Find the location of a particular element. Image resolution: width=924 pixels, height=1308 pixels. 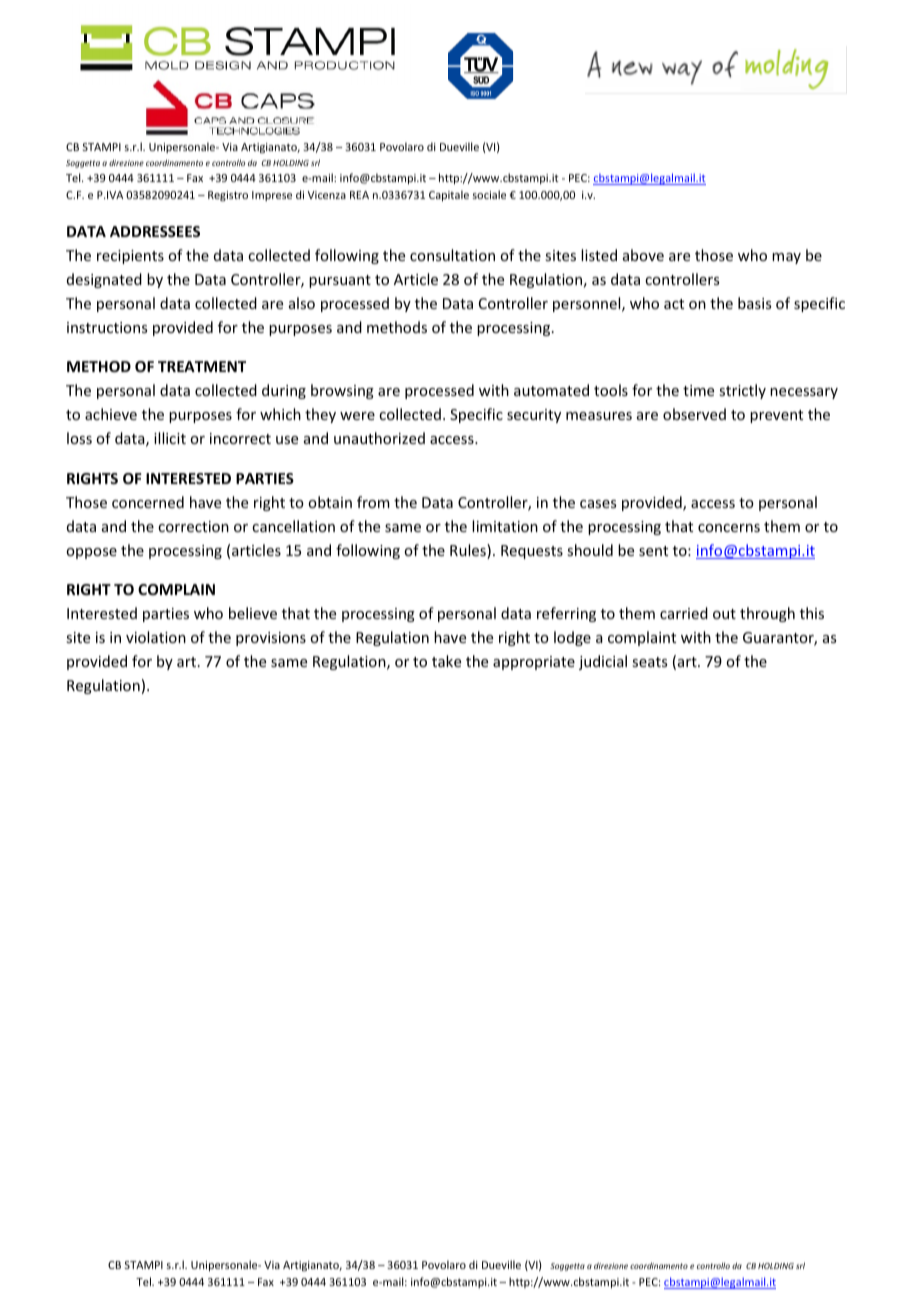

may is located at coordinates (786, 258).
